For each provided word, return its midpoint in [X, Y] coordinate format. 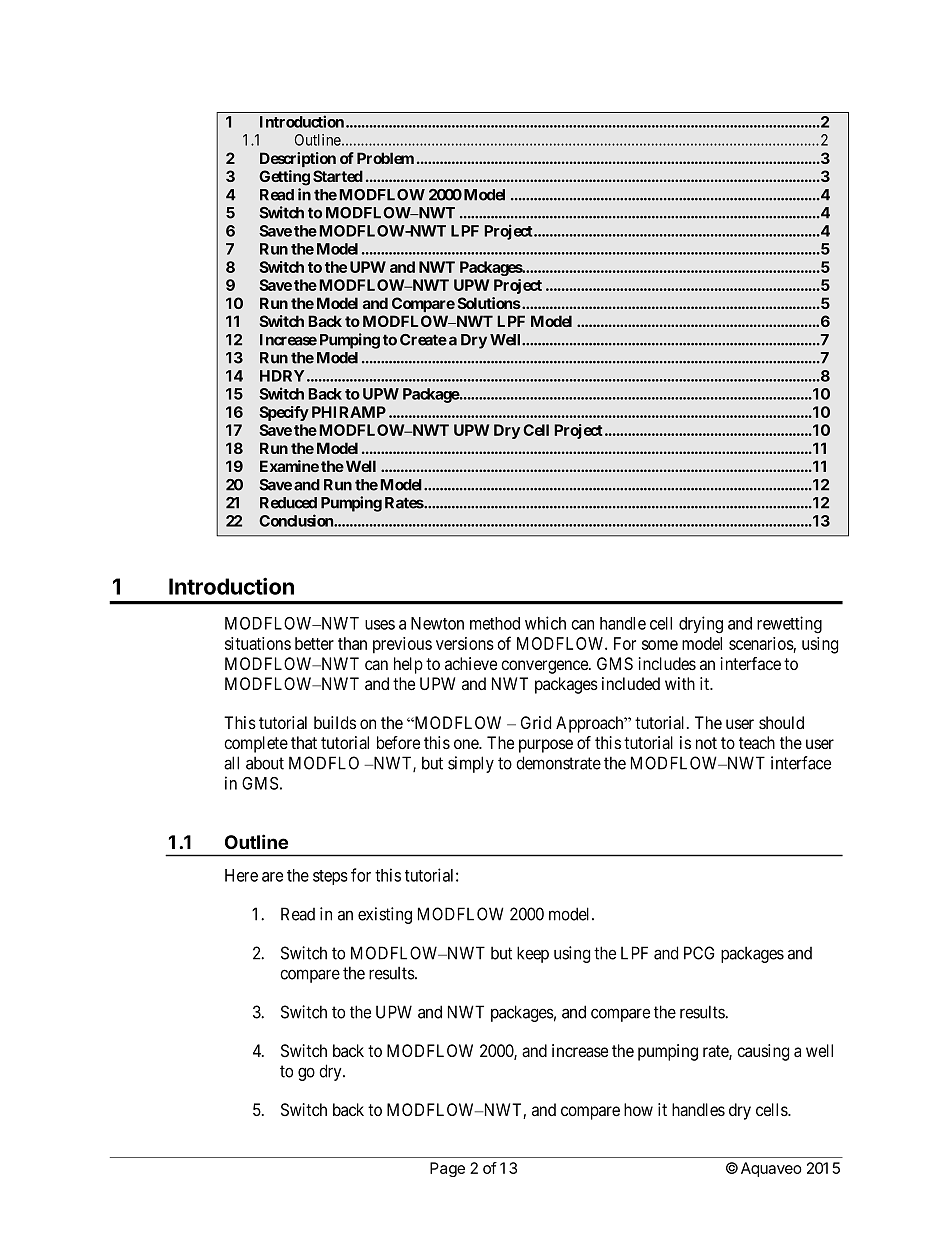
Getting [284, 178]
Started [338, 176]
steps [330, 877]
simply [471, 764]
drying [701, 625]
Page [447, 1169]
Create [423, 340]
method [495, 623]
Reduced [288, 503]
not [706, 743]
